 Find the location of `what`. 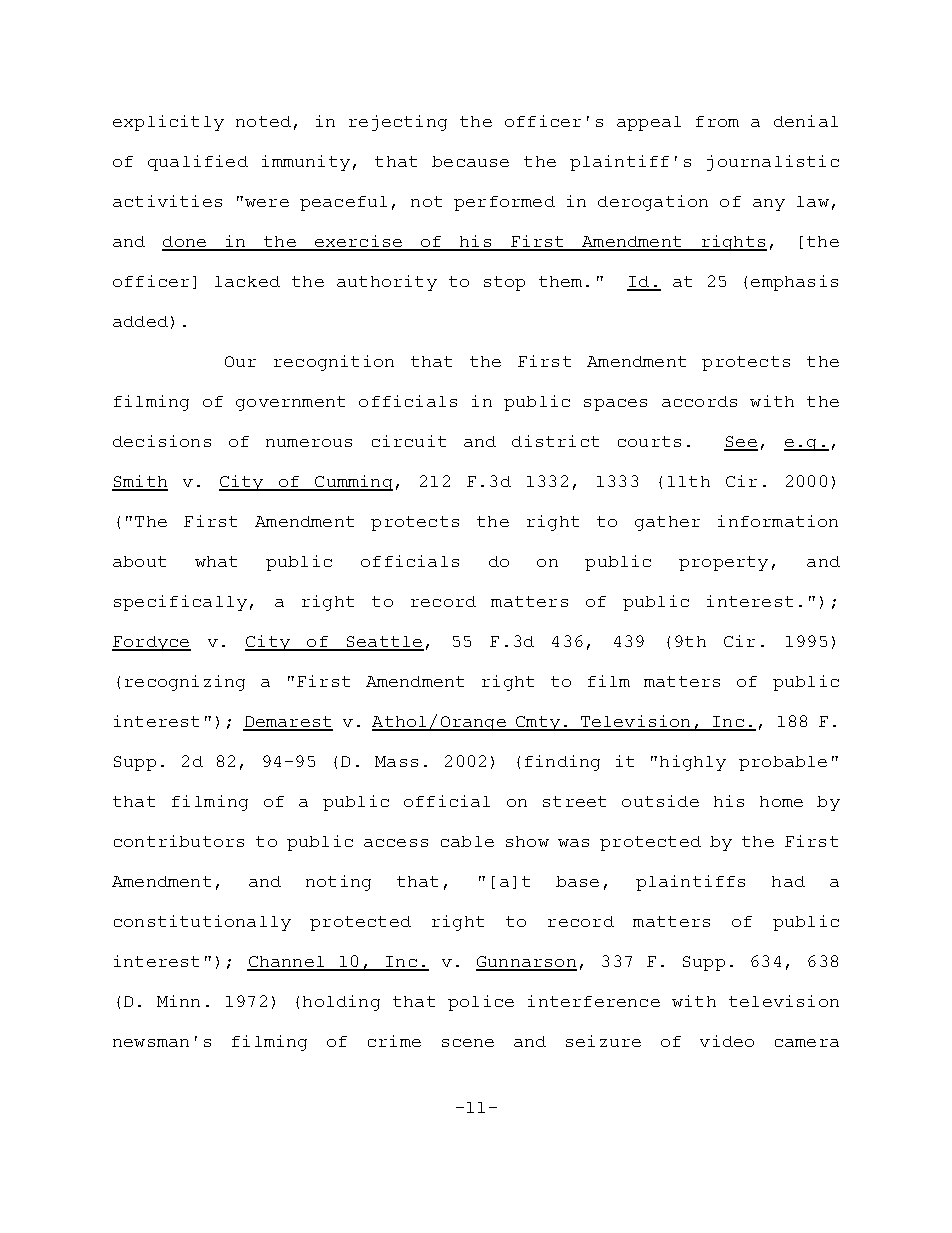

what is located at coordinates (216, 561).
